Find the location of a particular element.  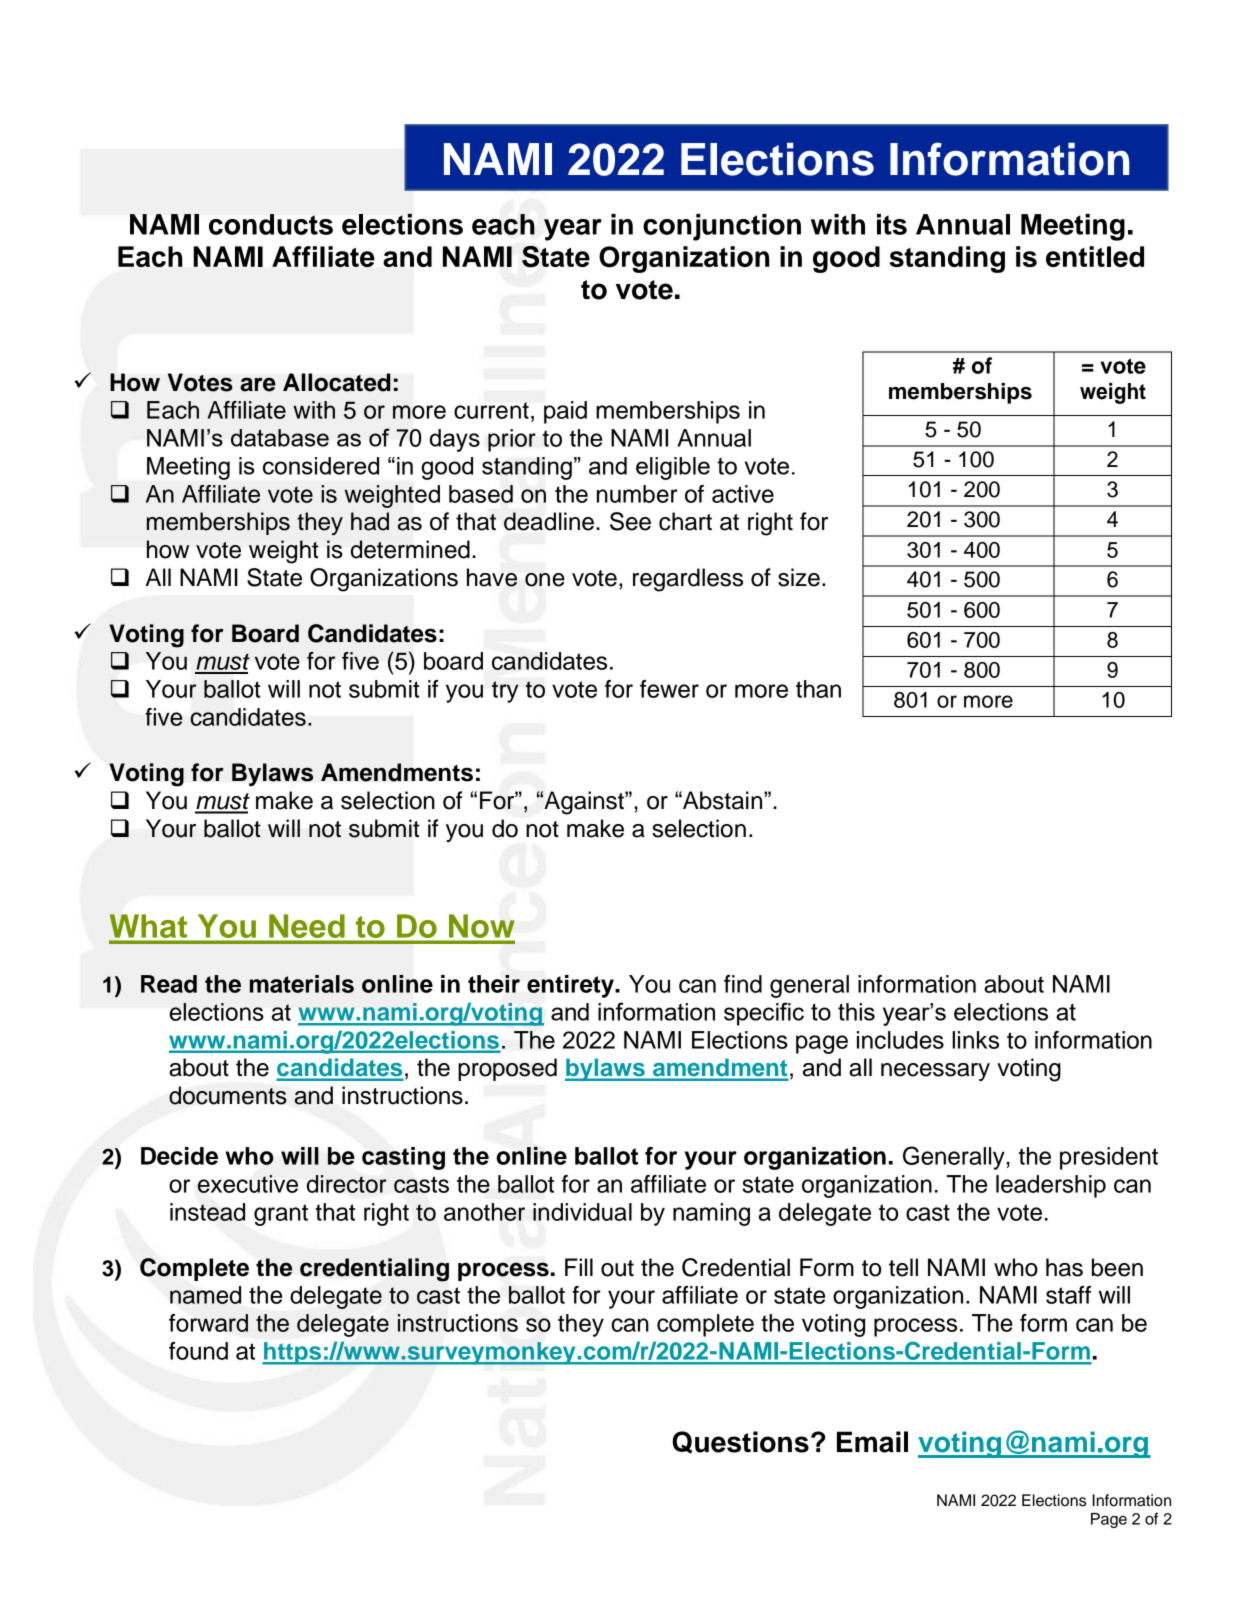

entirety is located at coordinates (571, 986).
